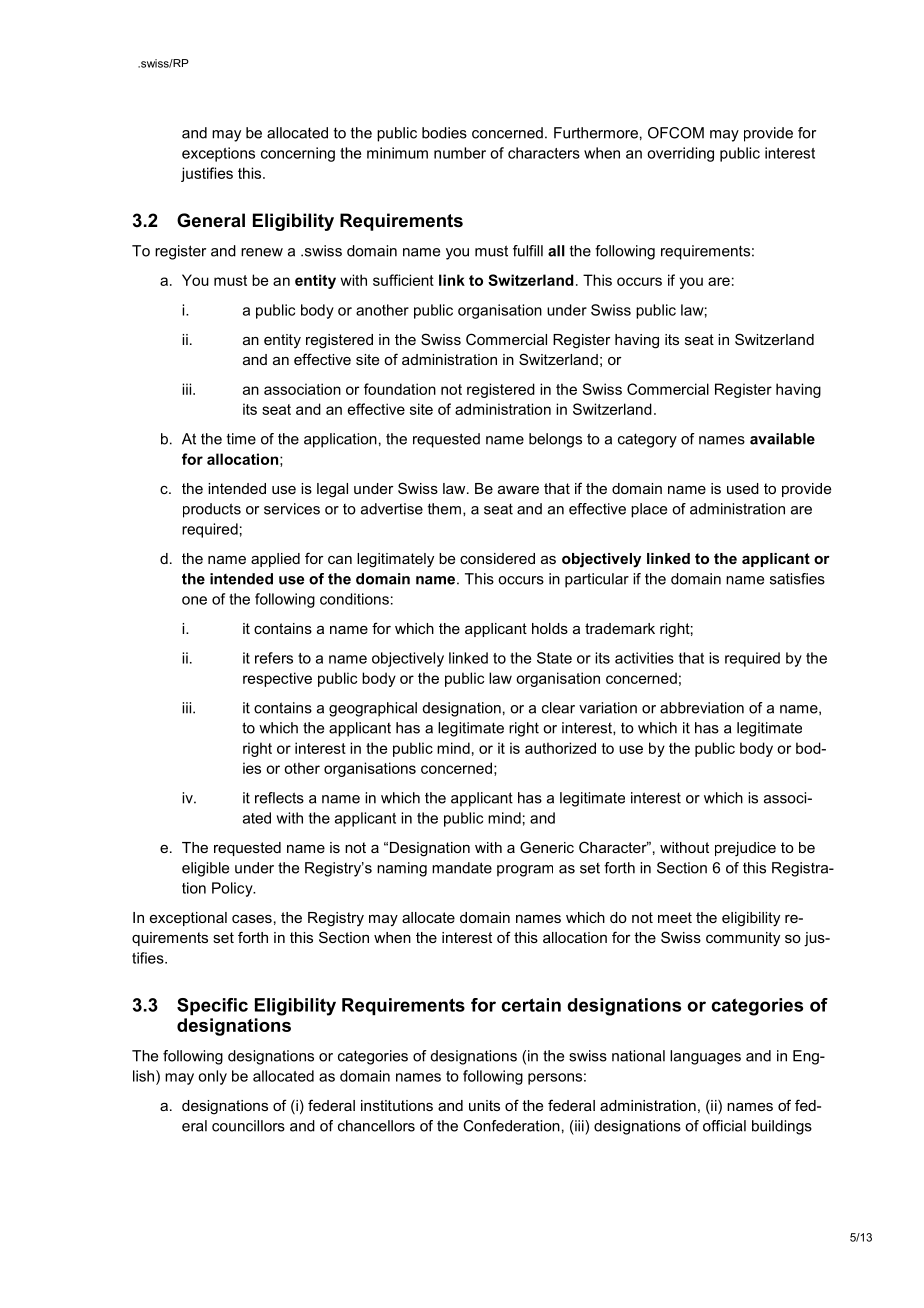 The width and height of the image is (924, 1308). What do you see at coordinates (484, 1105) in the image?
I see `units` at bounding box center [484, 1105].
